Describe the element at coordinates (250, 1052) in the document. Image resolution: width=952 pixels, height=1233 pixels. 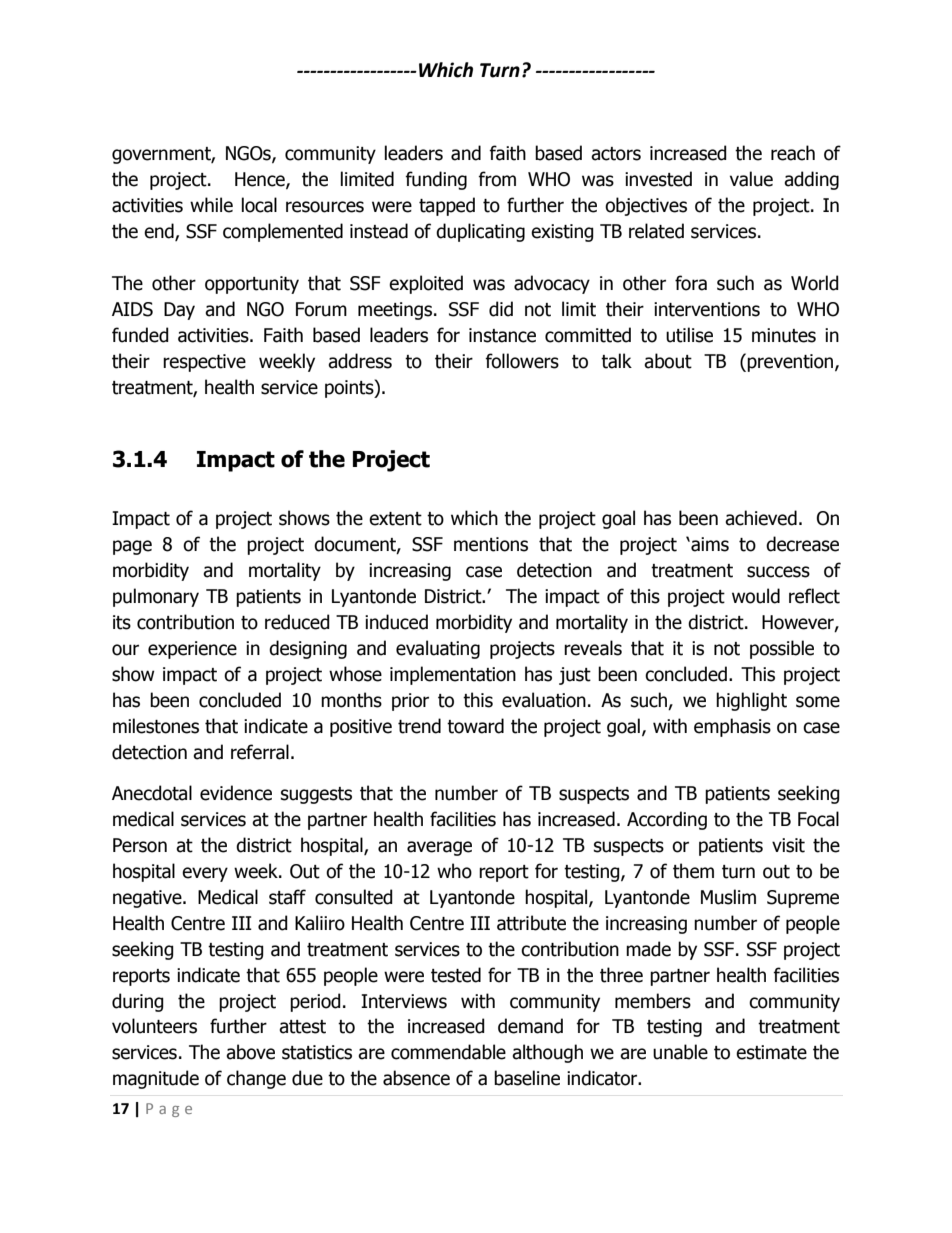
I see `above` at that location.
